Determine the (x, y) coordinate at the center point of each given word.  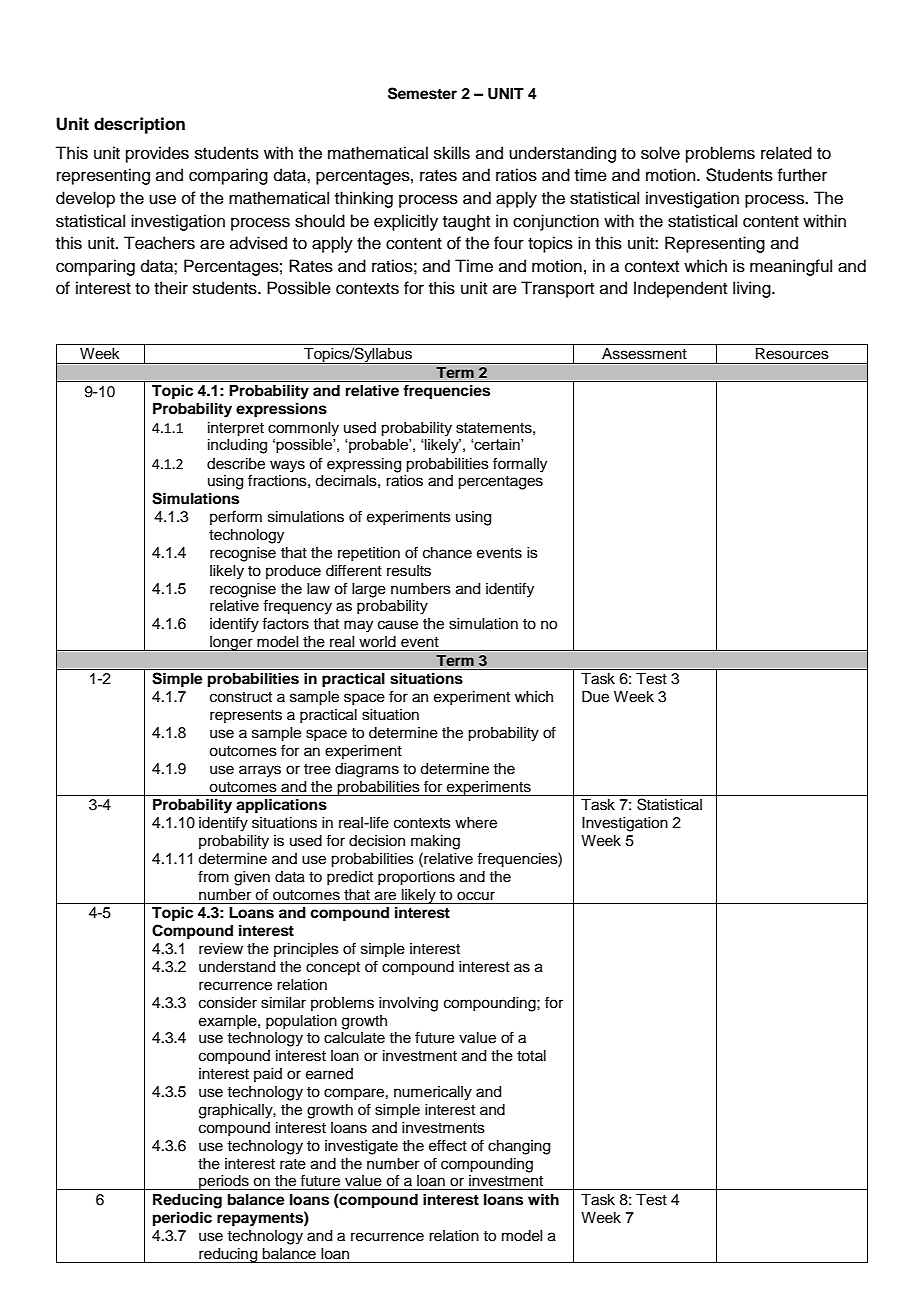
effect (448, 1145)
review (221, 949)
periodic (182, 1219)
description (139, 125)
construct (241, 697)
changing (519, 1147)
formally (520, 465)
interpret (236, 429)
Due (595, 697)
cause (398, 625)
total (531, 1056)
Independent (680, 289)
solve (660, 153)
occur (476, 896)
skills (452, 153)
